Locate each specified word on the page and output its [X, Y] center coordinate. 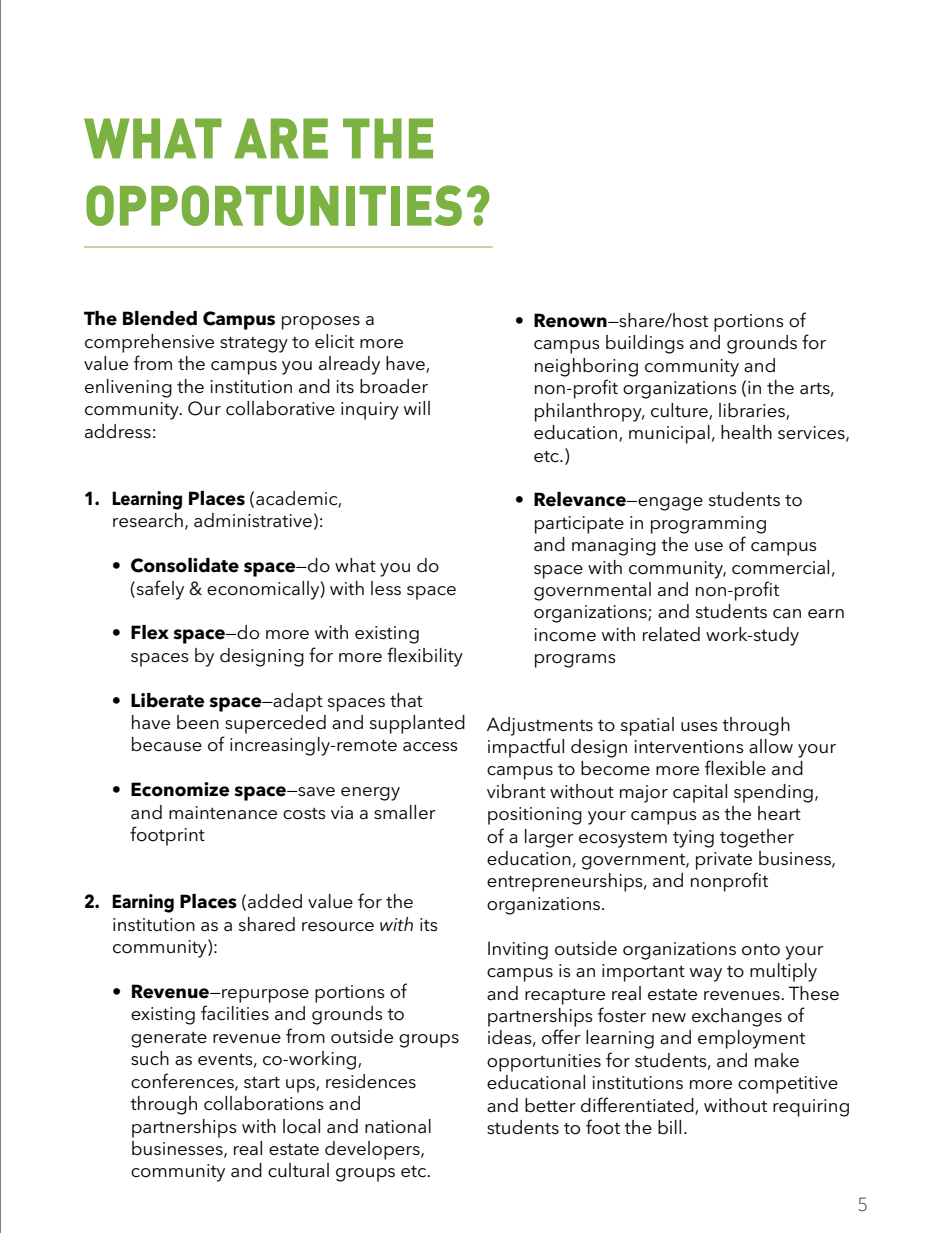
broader [394, 386]
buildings [645, 344]
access [430, 747]
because [167, 744]
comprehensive [149, 343]
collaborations [264, 1103]
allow [771, 746]
